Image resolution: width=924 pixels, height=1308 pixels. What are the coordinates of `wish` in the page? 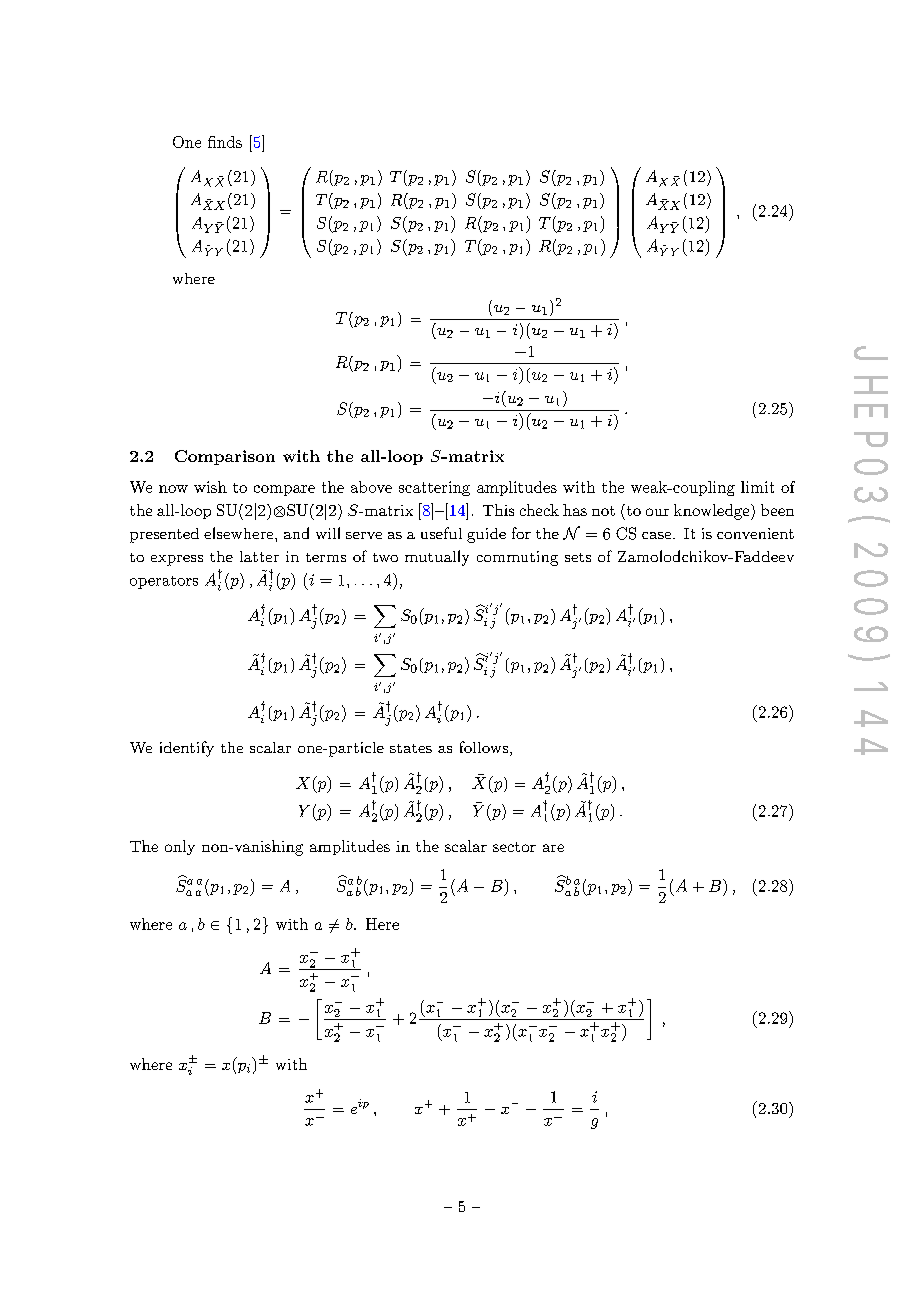 It's located at (210, 487).
